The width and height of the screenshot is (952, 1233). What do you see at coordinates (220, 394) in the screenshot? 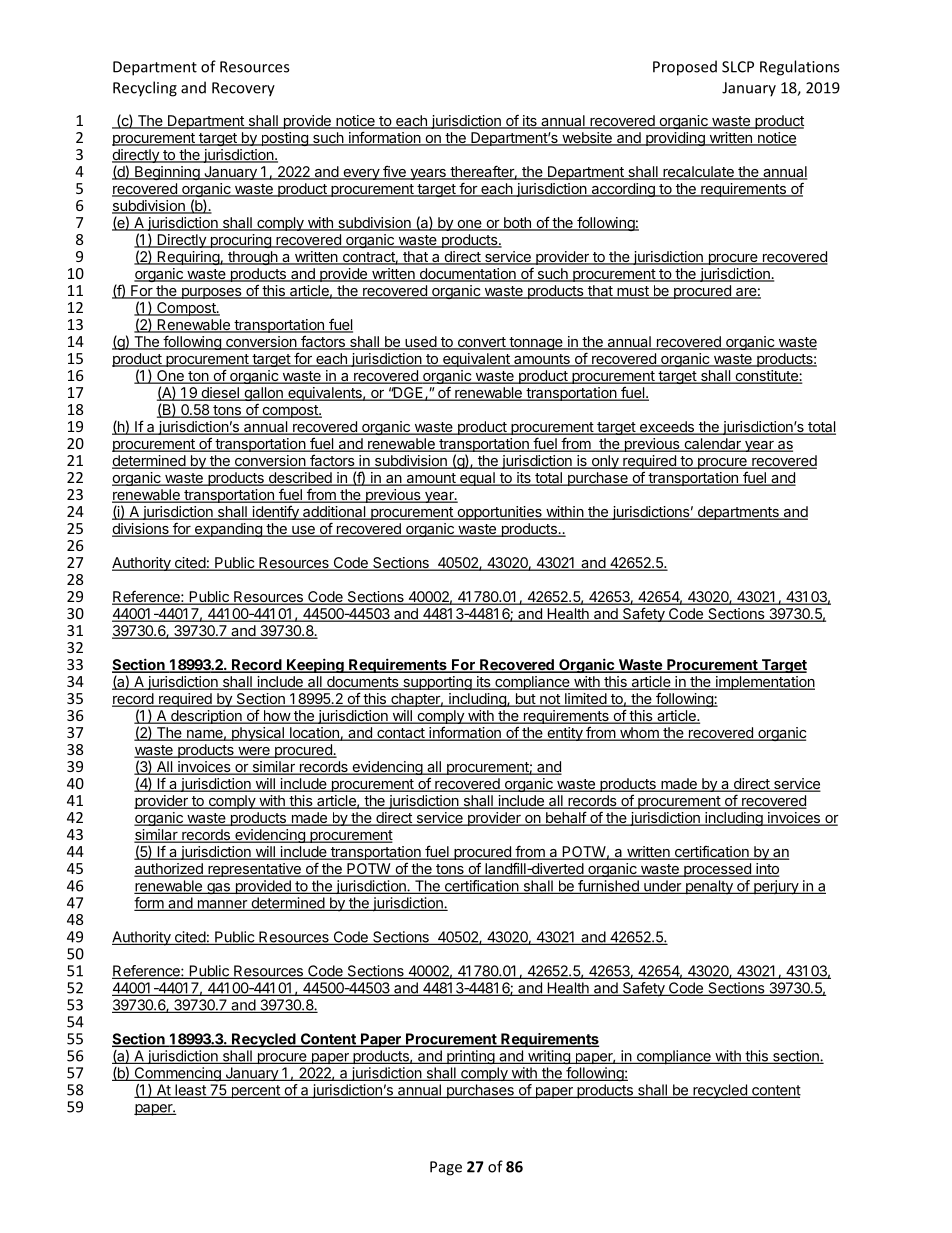
I see `diesel` at bounding box center [220, 394].
